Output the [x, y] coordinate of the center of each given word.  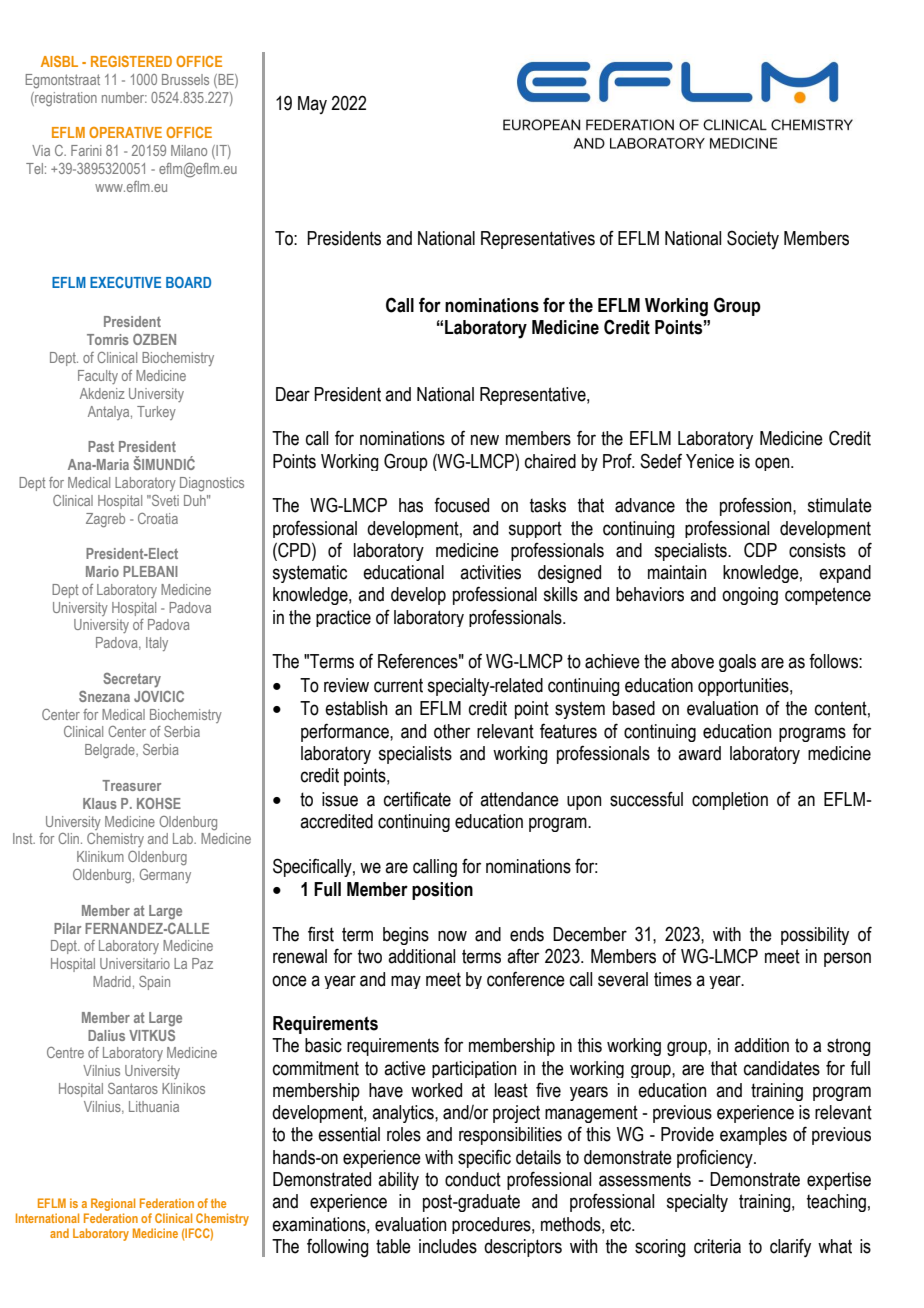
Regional [113, 1204]
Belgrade [111, 751]
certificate [417, 799]
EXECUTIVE [125, 282]
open [773, 464]
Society [753, 239]
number [124, 97]
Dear [293, 394]
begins [406, 936]
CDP [760, 550]
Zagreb [105, 520]
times [673, 979]
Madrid [112, 981]
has [411, 505]
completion [730, 801]
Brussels [185, 79]
